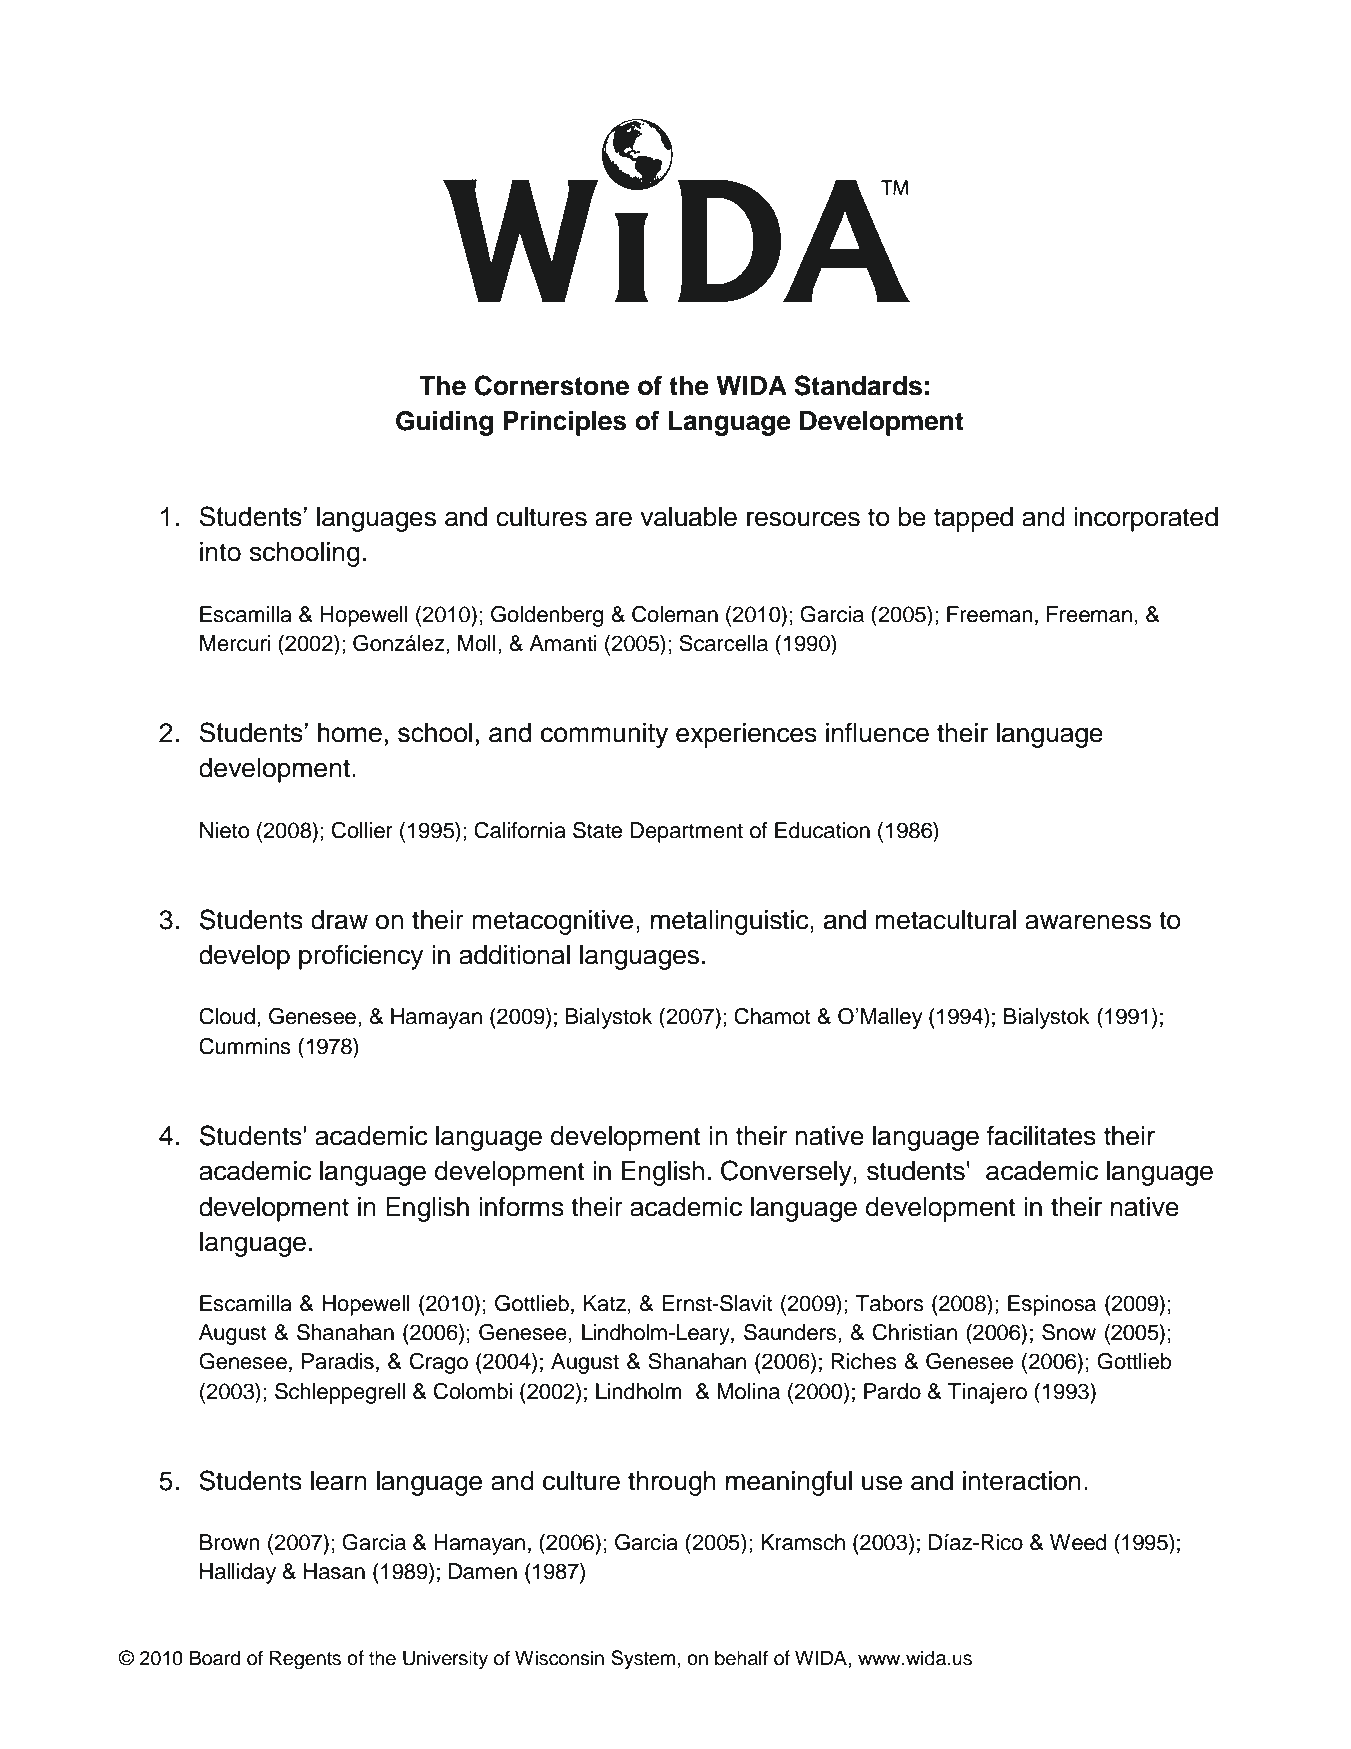  I want to click on Collier, so click(362, 830).
